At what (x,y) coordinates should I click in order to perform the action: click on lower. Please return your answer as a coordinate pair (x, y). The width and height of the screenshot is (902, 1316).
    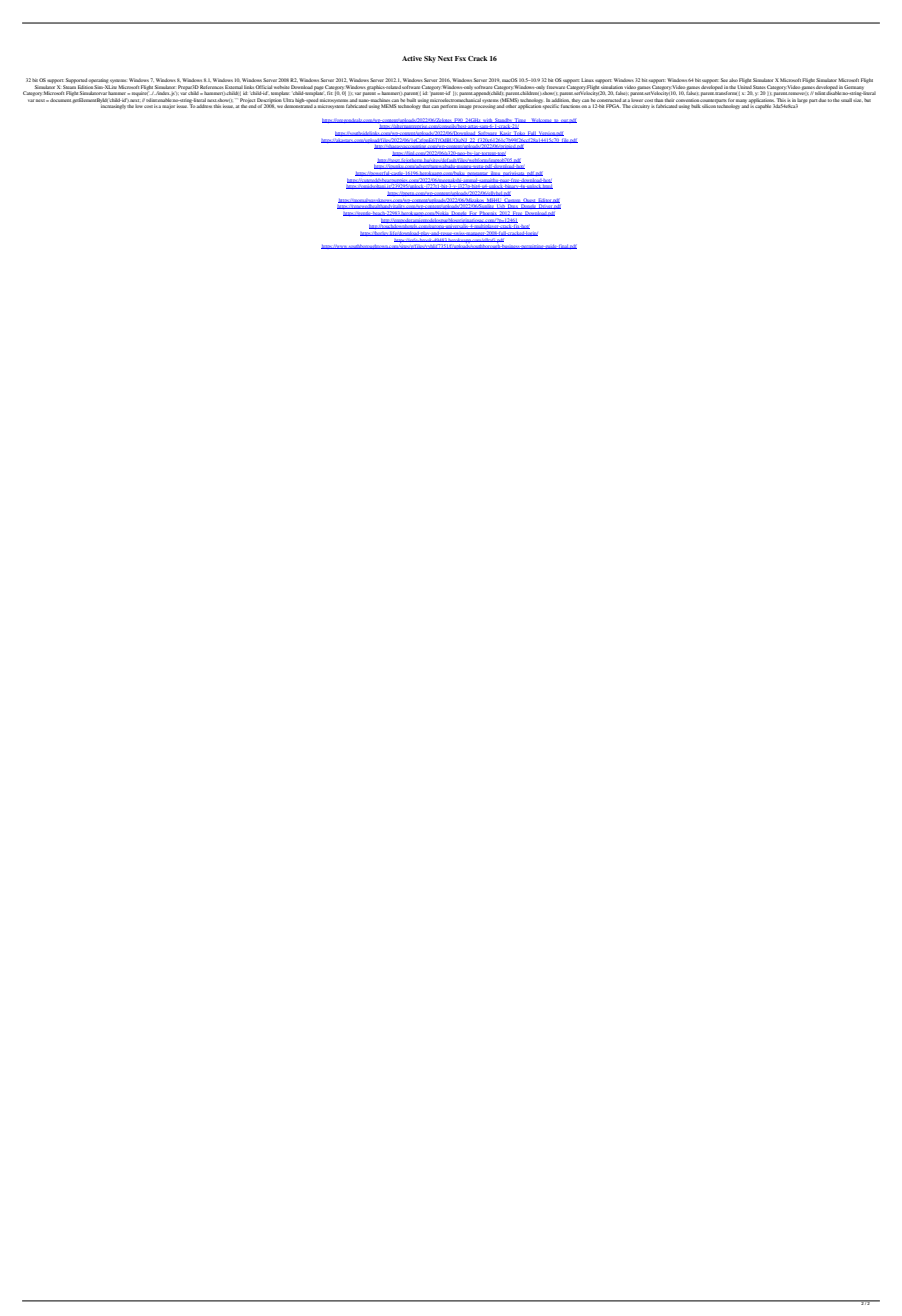
    Looking at the image, I should click on (637, 101).
